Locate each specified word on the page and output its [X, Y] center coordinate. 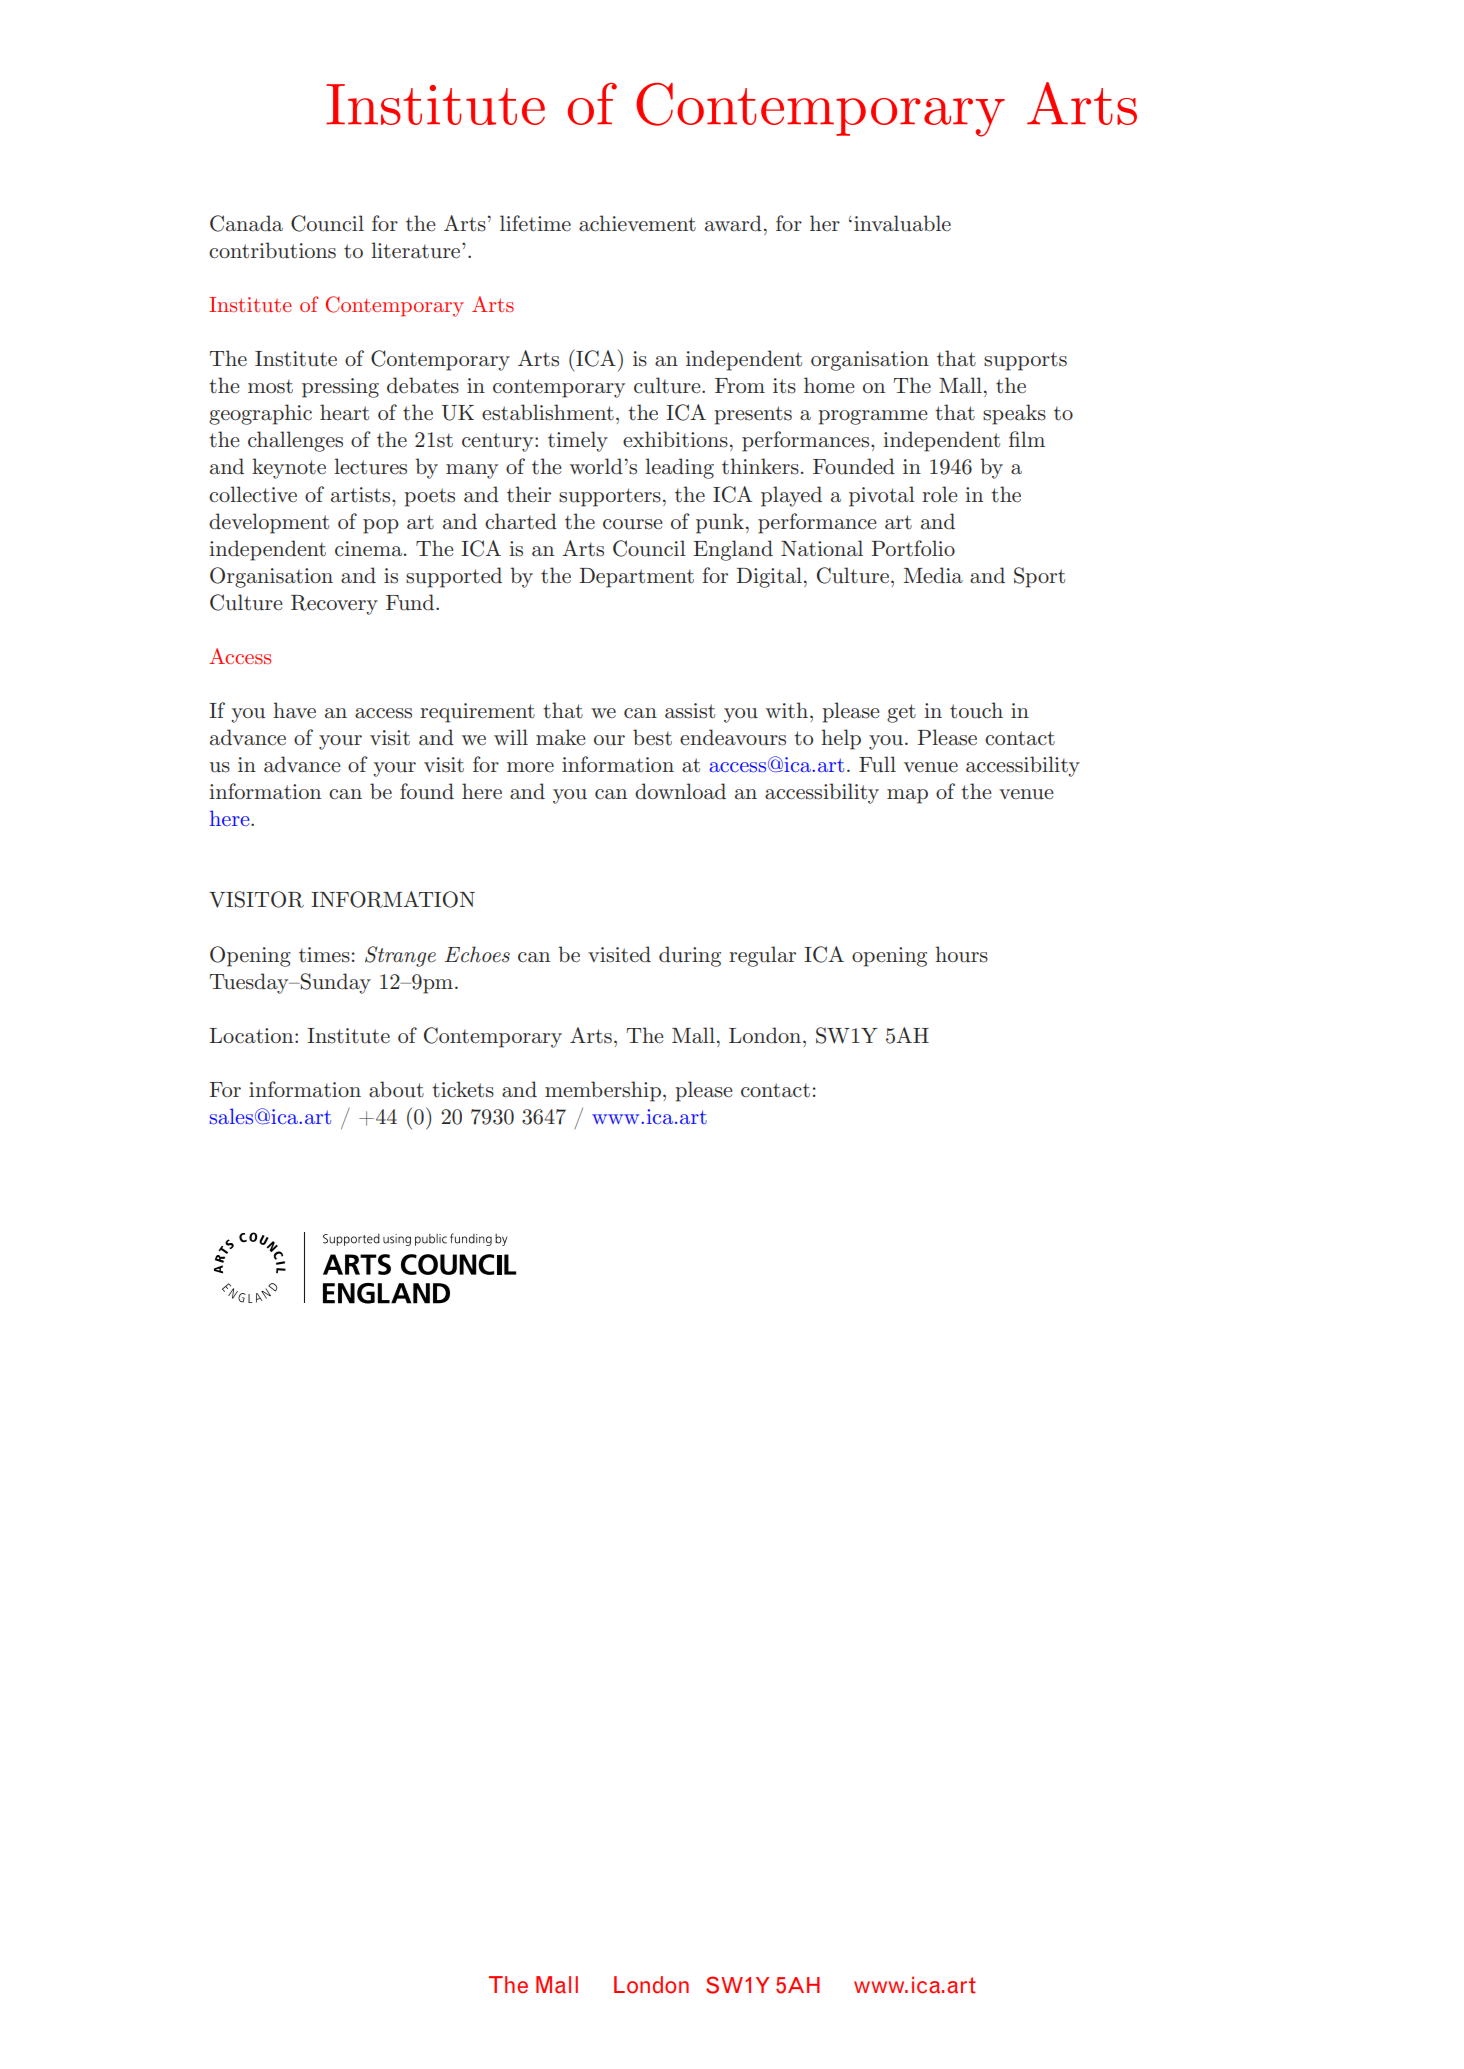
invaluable [902, 223]
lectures [370, 466]
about [396, 1089]
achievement [637, 223]
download [680, 791]
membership [603, 1091]
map [907, 796]
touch [976, 710]
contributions [272, 250]
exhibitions [675, 439]
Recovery [334, 605]
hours [961, 954]
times [324, 955]
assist [690, 711]
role [940, 494]
